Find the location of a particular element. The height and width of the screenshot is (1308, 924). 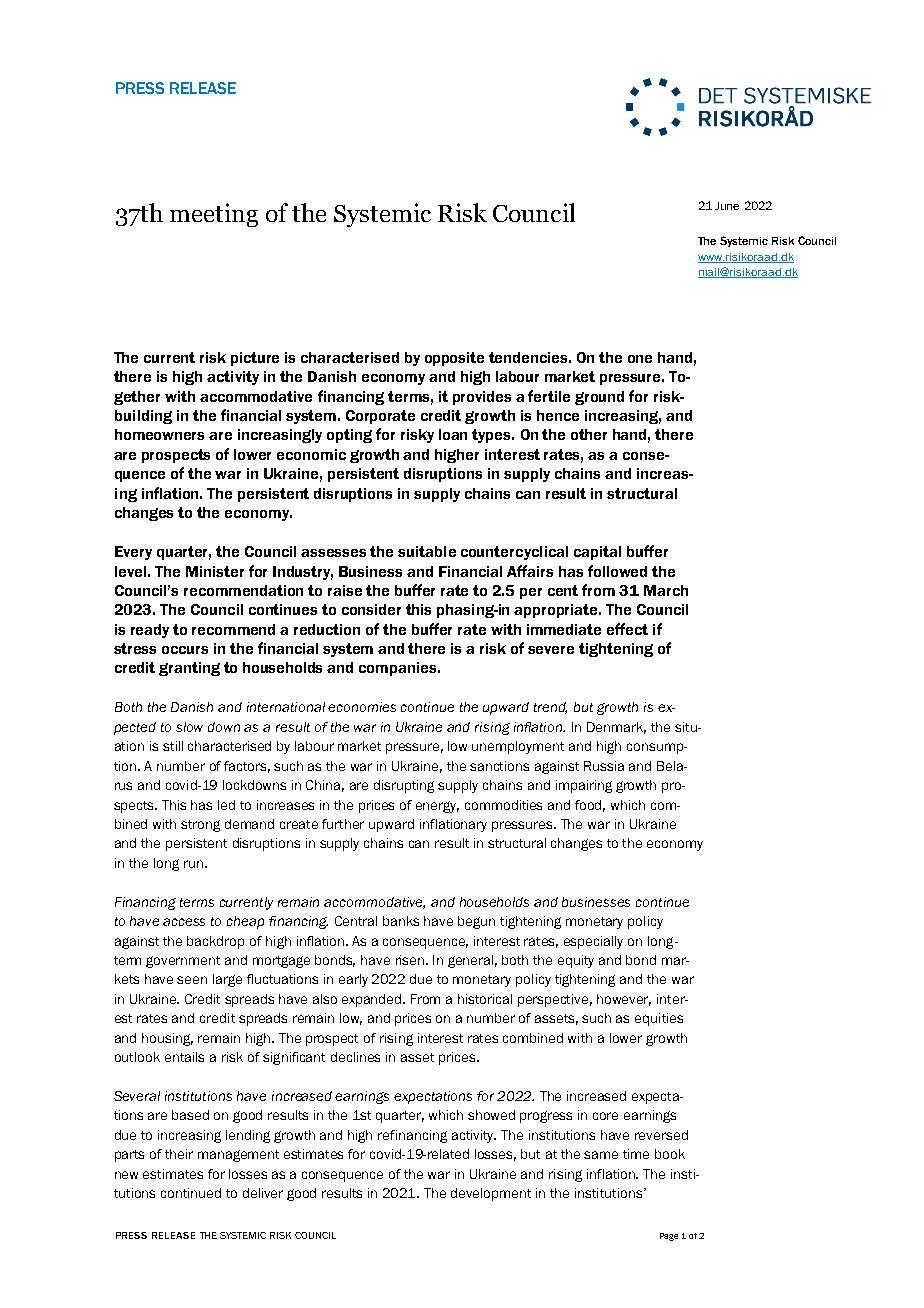

June is located at coordinates (727, 206).
